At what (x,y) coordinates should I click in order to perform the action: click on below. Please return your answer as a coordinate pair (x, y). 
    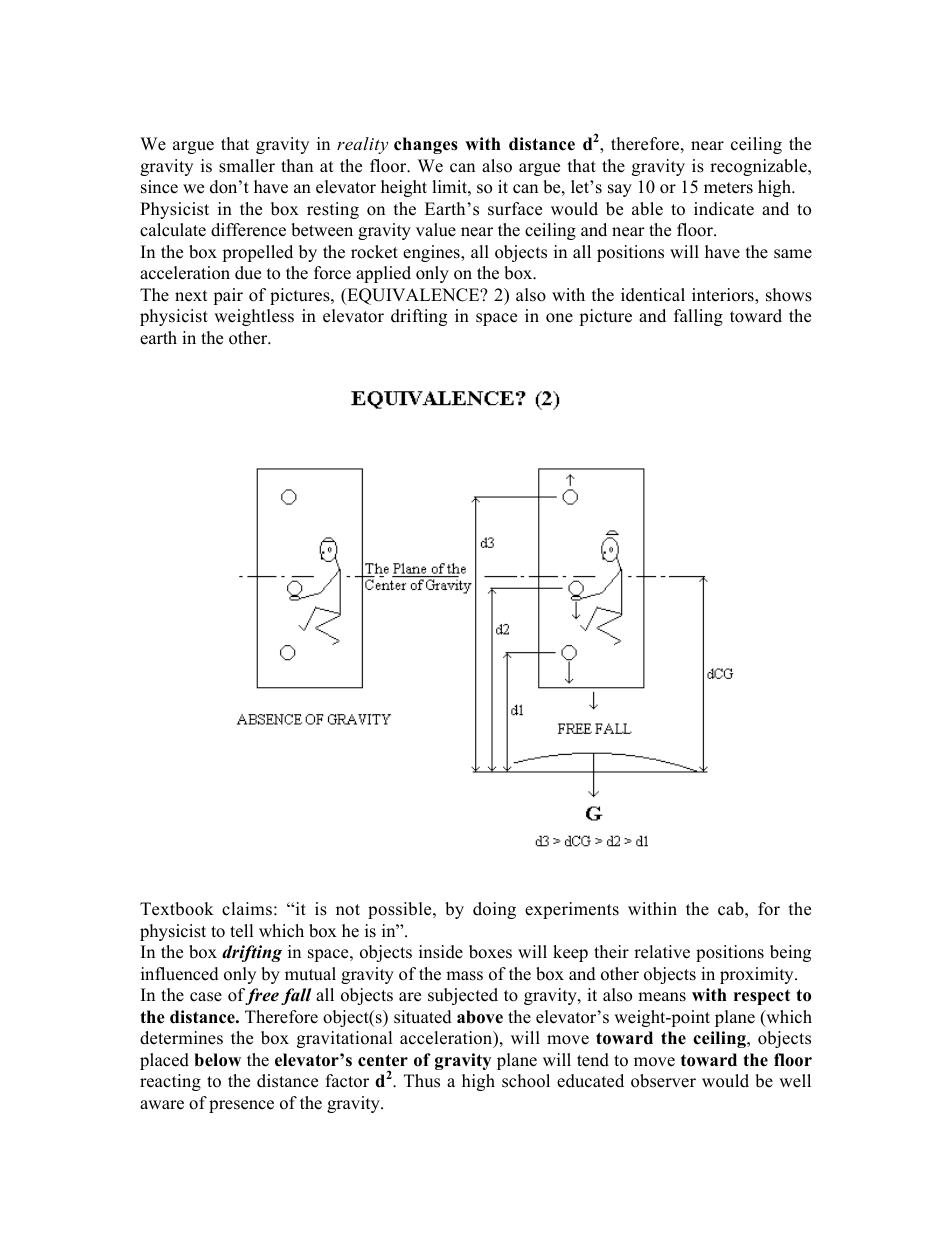
    Looking at the image, I should click on (217, 1060).
